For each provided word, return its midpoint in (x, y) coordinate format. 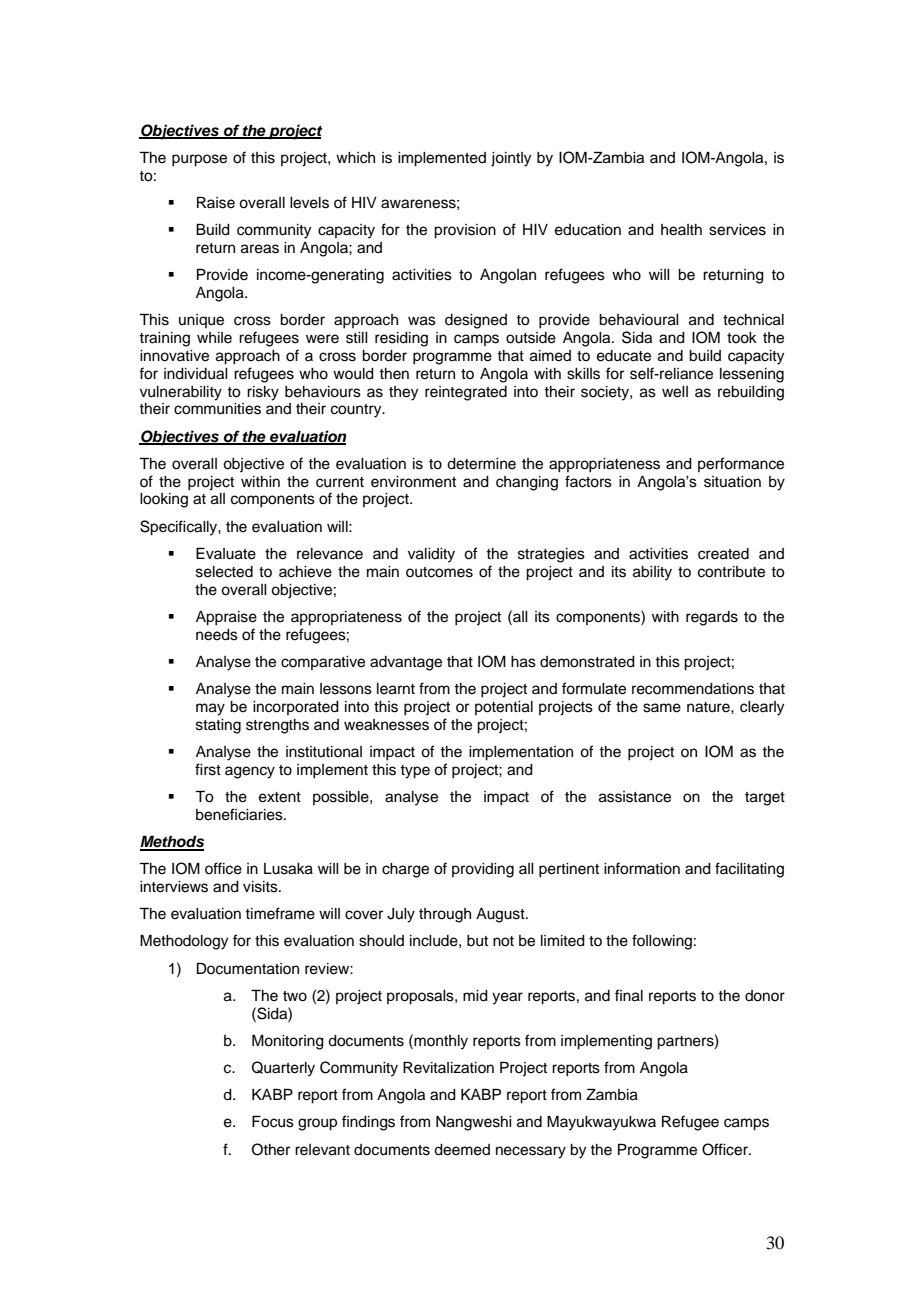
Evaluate (226, 553)
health (681, 230)
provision (465, 231)
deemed (462, 1150)
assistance (635, 797)
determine (481, 464)
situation (732, 482)
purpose (199, 160)
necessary (531, 1152)
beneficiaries (240, 814)
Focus (273, 1121)
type (415, 772)
